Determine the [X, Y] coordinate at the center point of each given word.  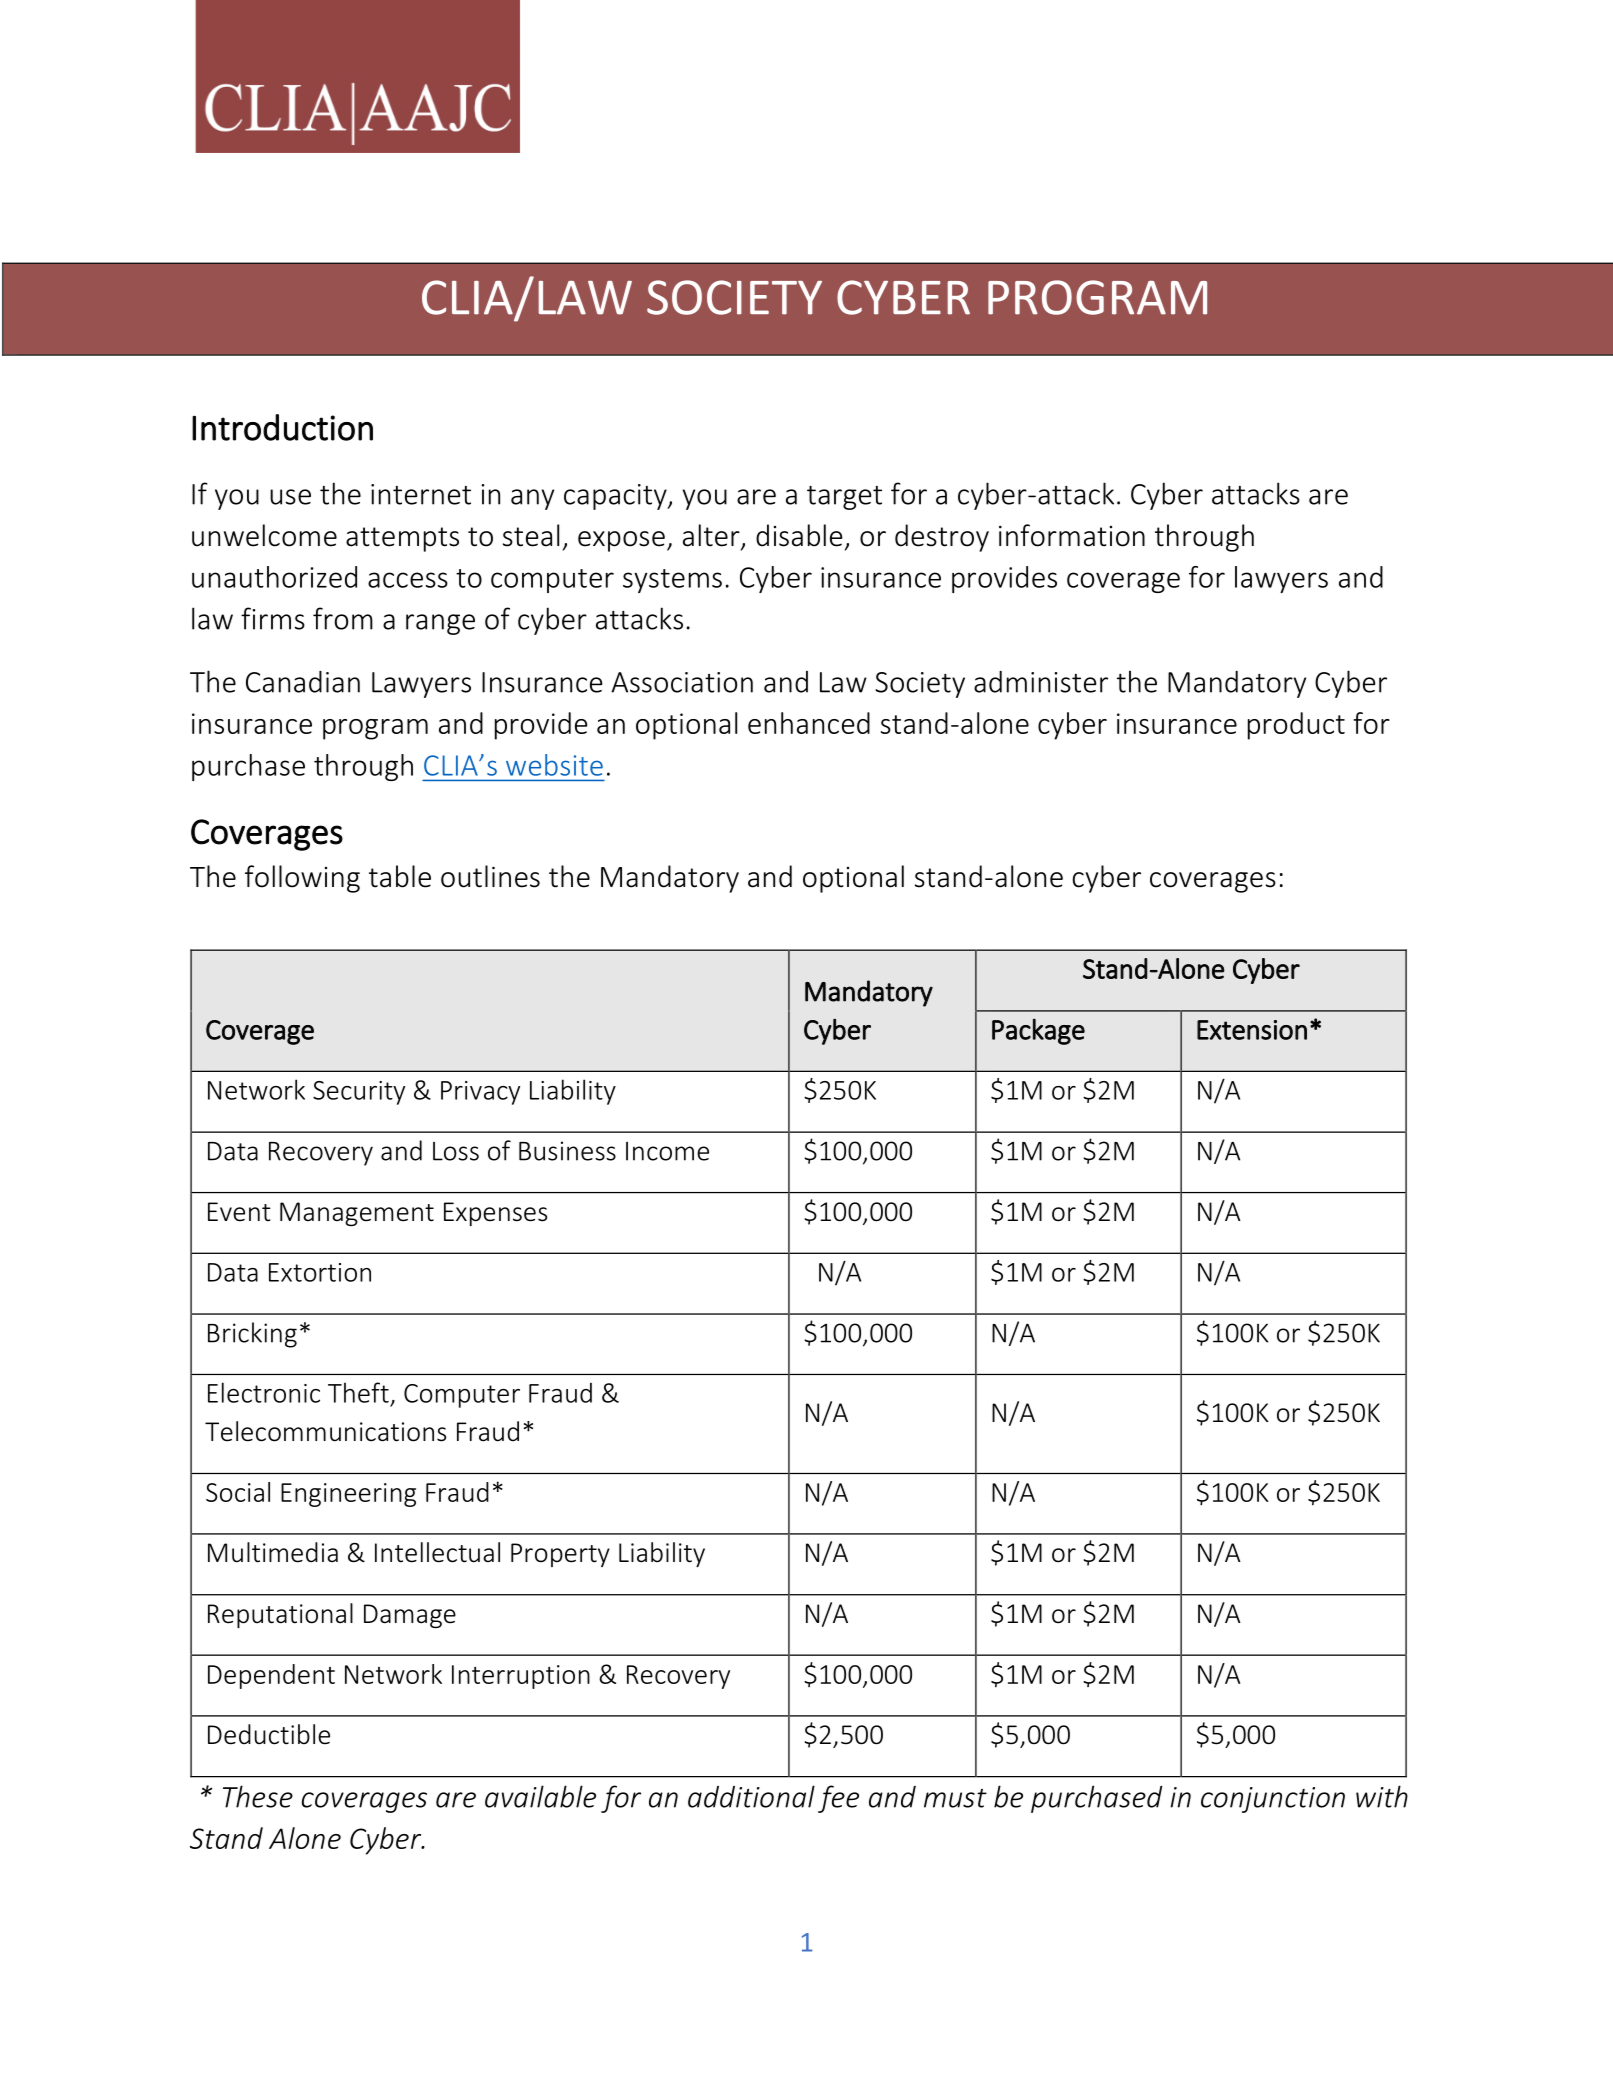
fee [838, 1799]
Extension [1252, 1030]
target [844, 498]
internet [421, 494]
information [1072, 535]
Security [359, 1093]
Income [667, 1151]
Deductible [269, 1734]
